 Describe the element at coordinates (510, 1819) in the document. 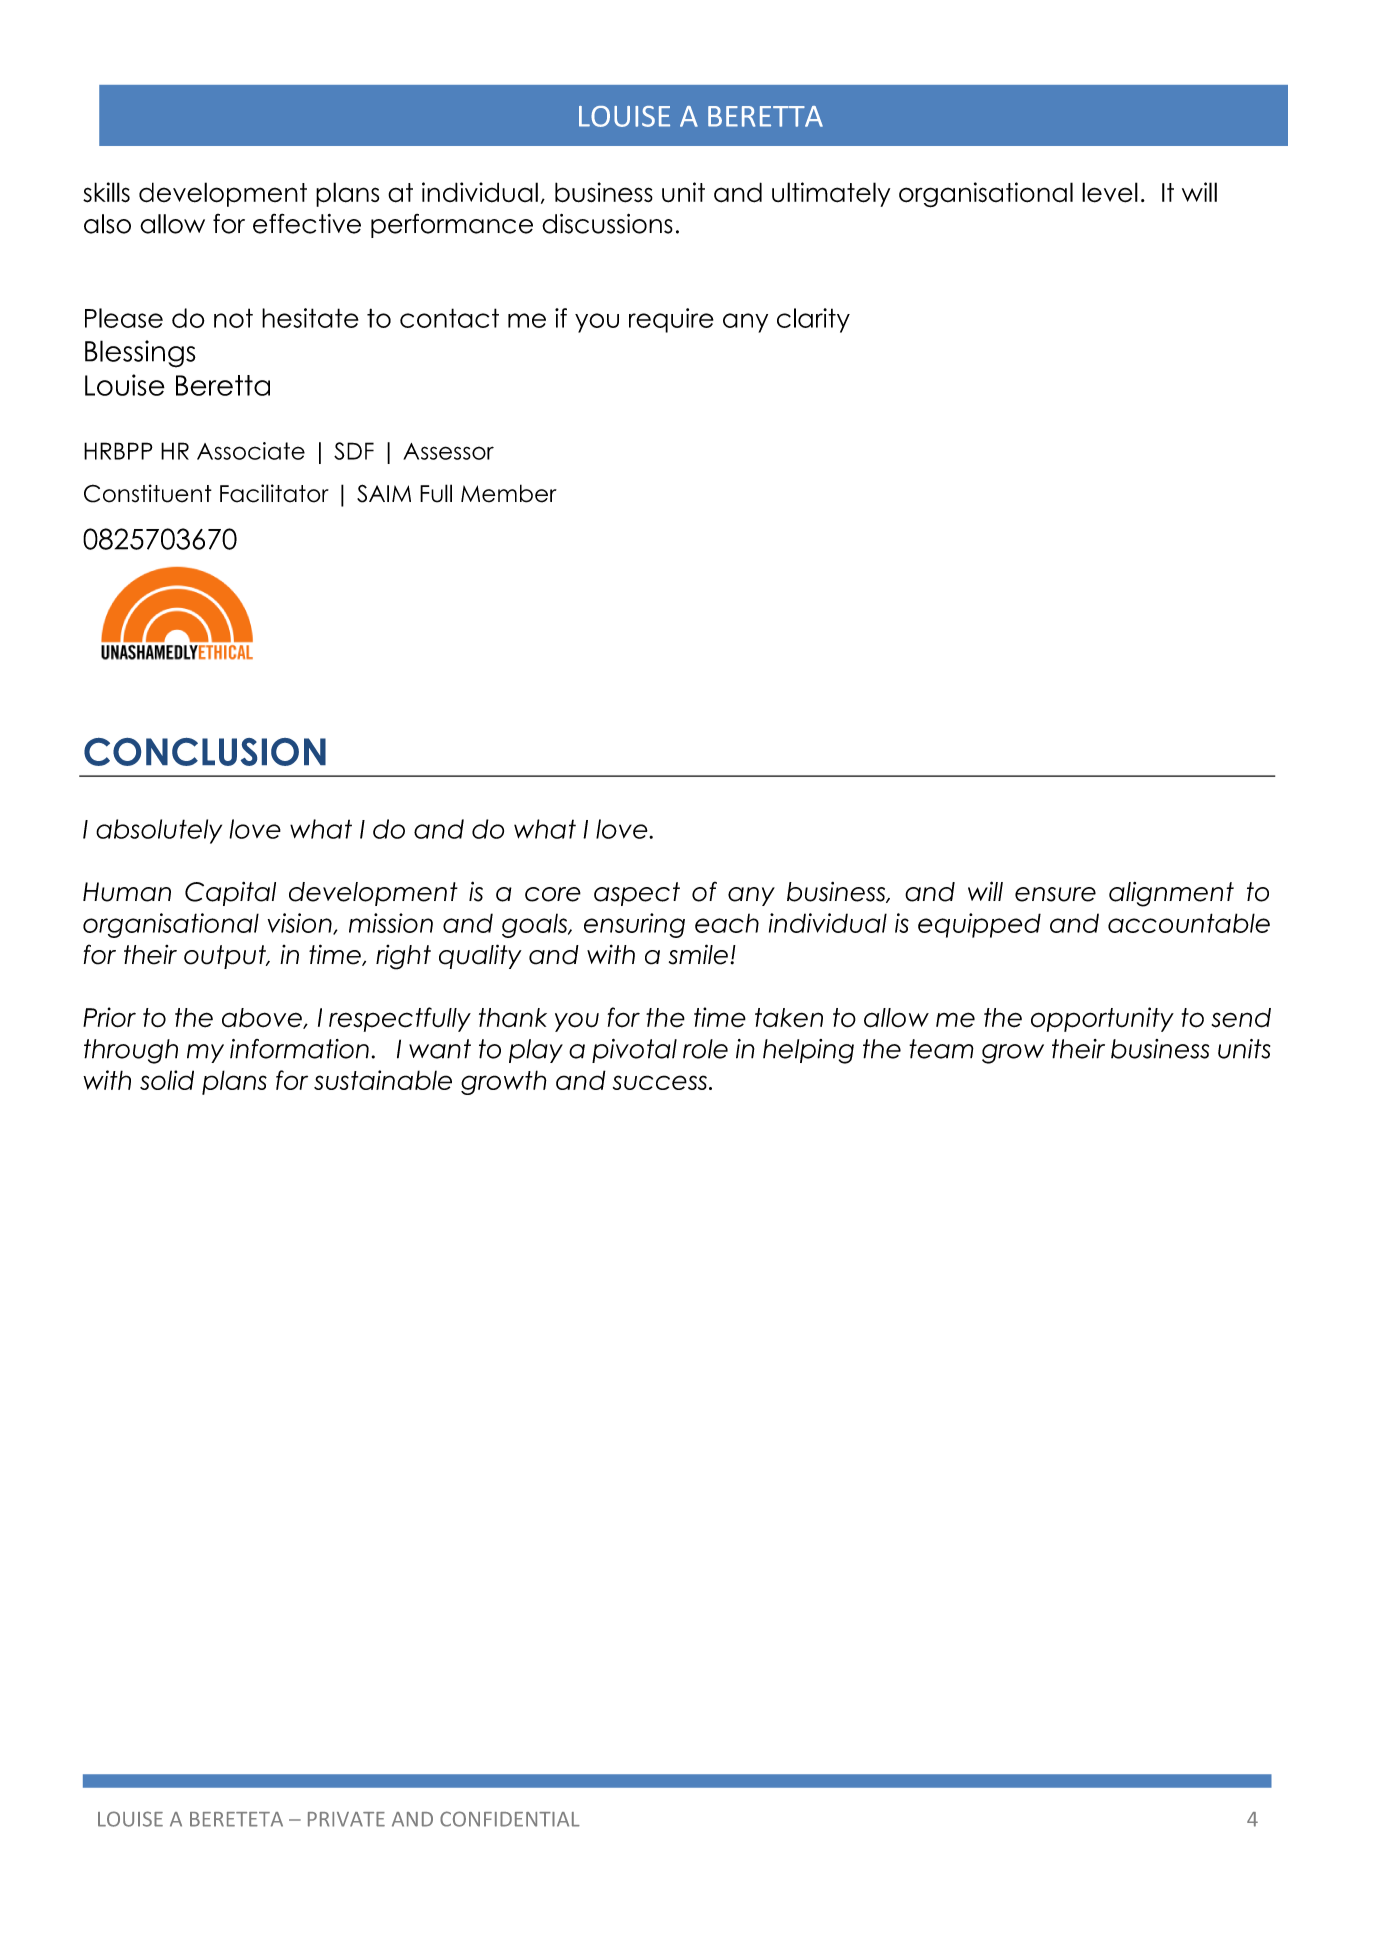

I see `CONFIDENTIAL` at that location.
